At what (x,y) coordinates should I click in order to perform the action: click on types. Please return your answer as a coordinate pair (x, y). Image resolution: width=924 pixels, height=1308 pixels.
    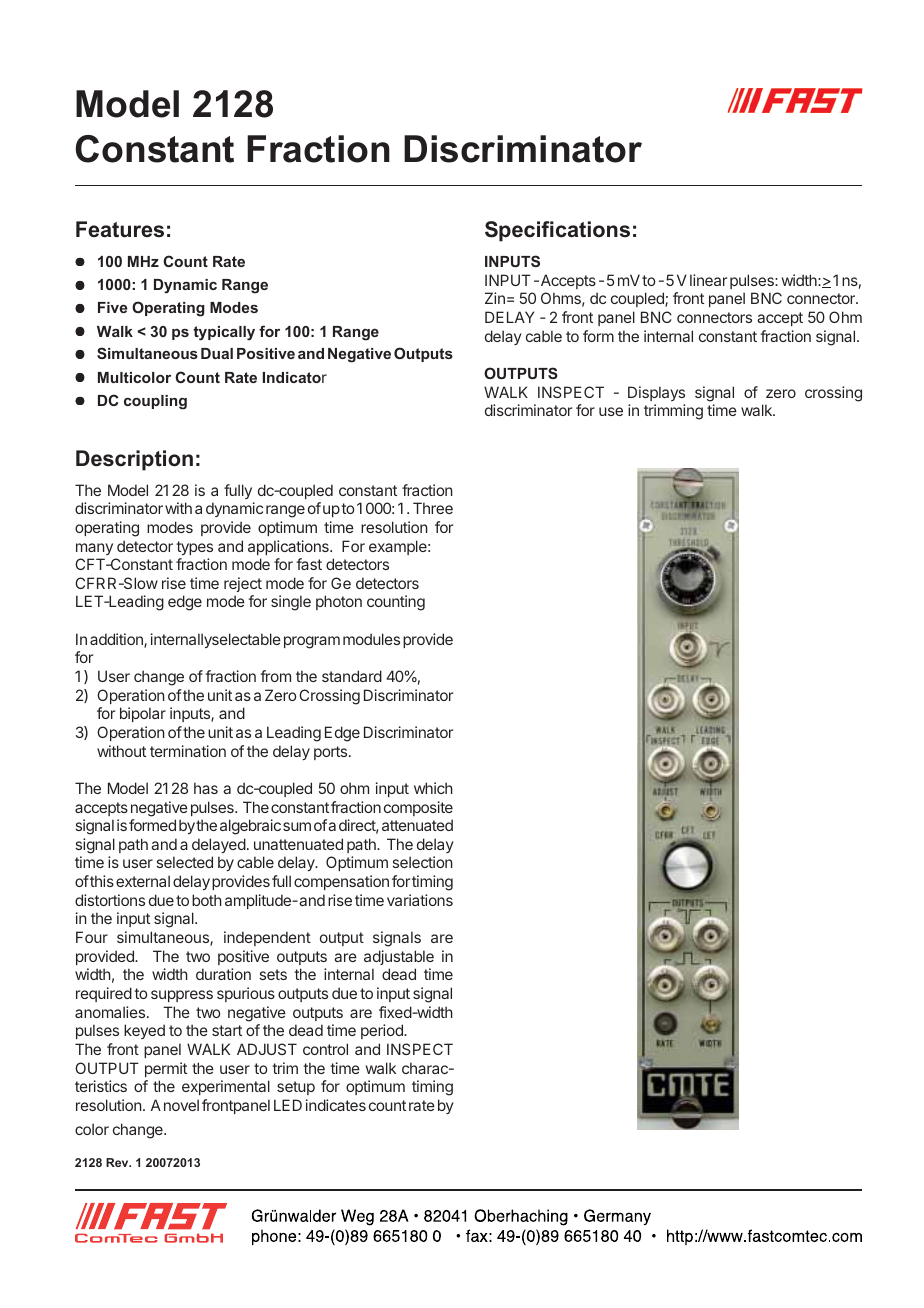
    Looking at the image, I should click on (194, 548).
